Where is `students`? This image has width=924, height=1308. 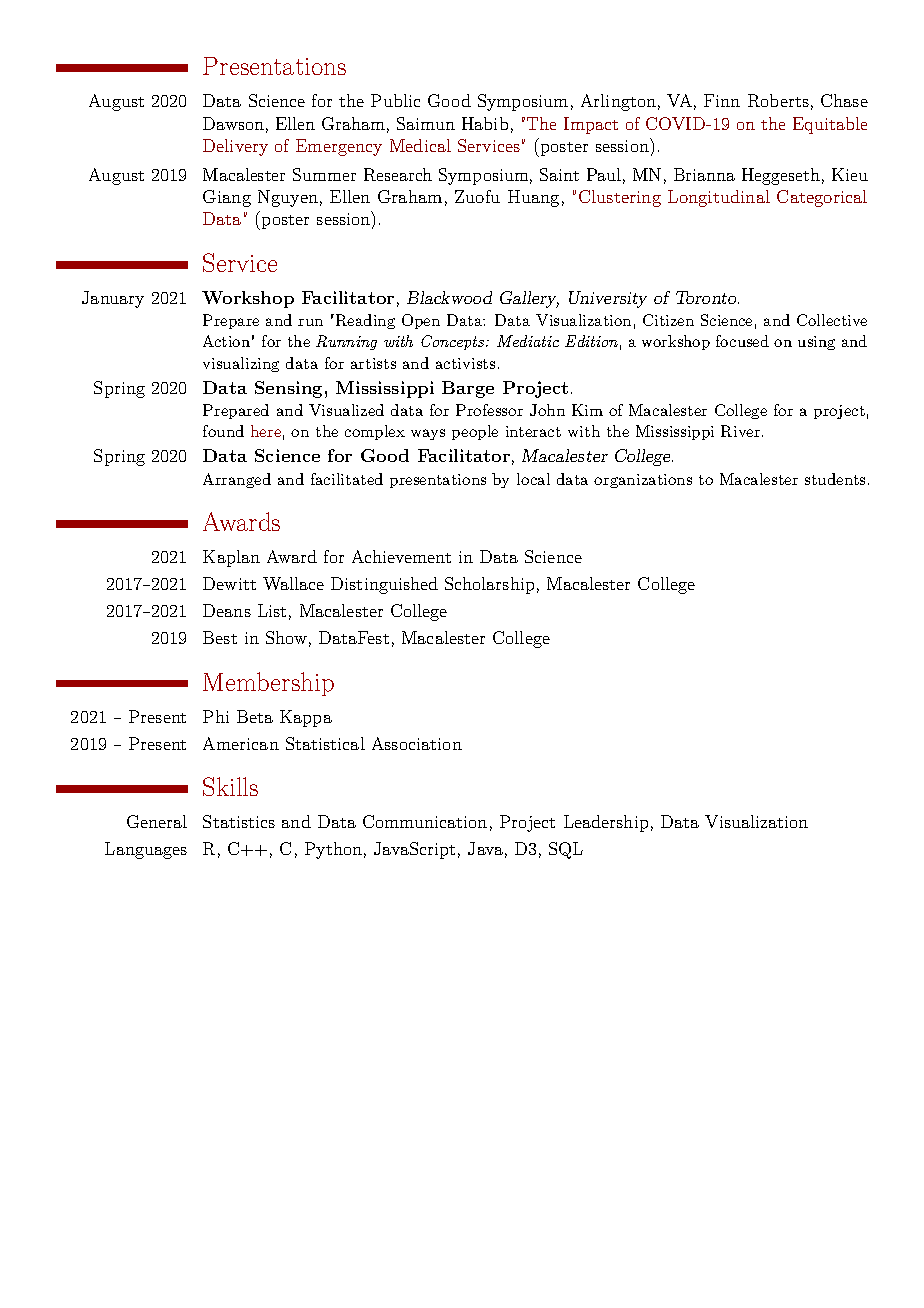
students is located at coordinates (835, 479).
